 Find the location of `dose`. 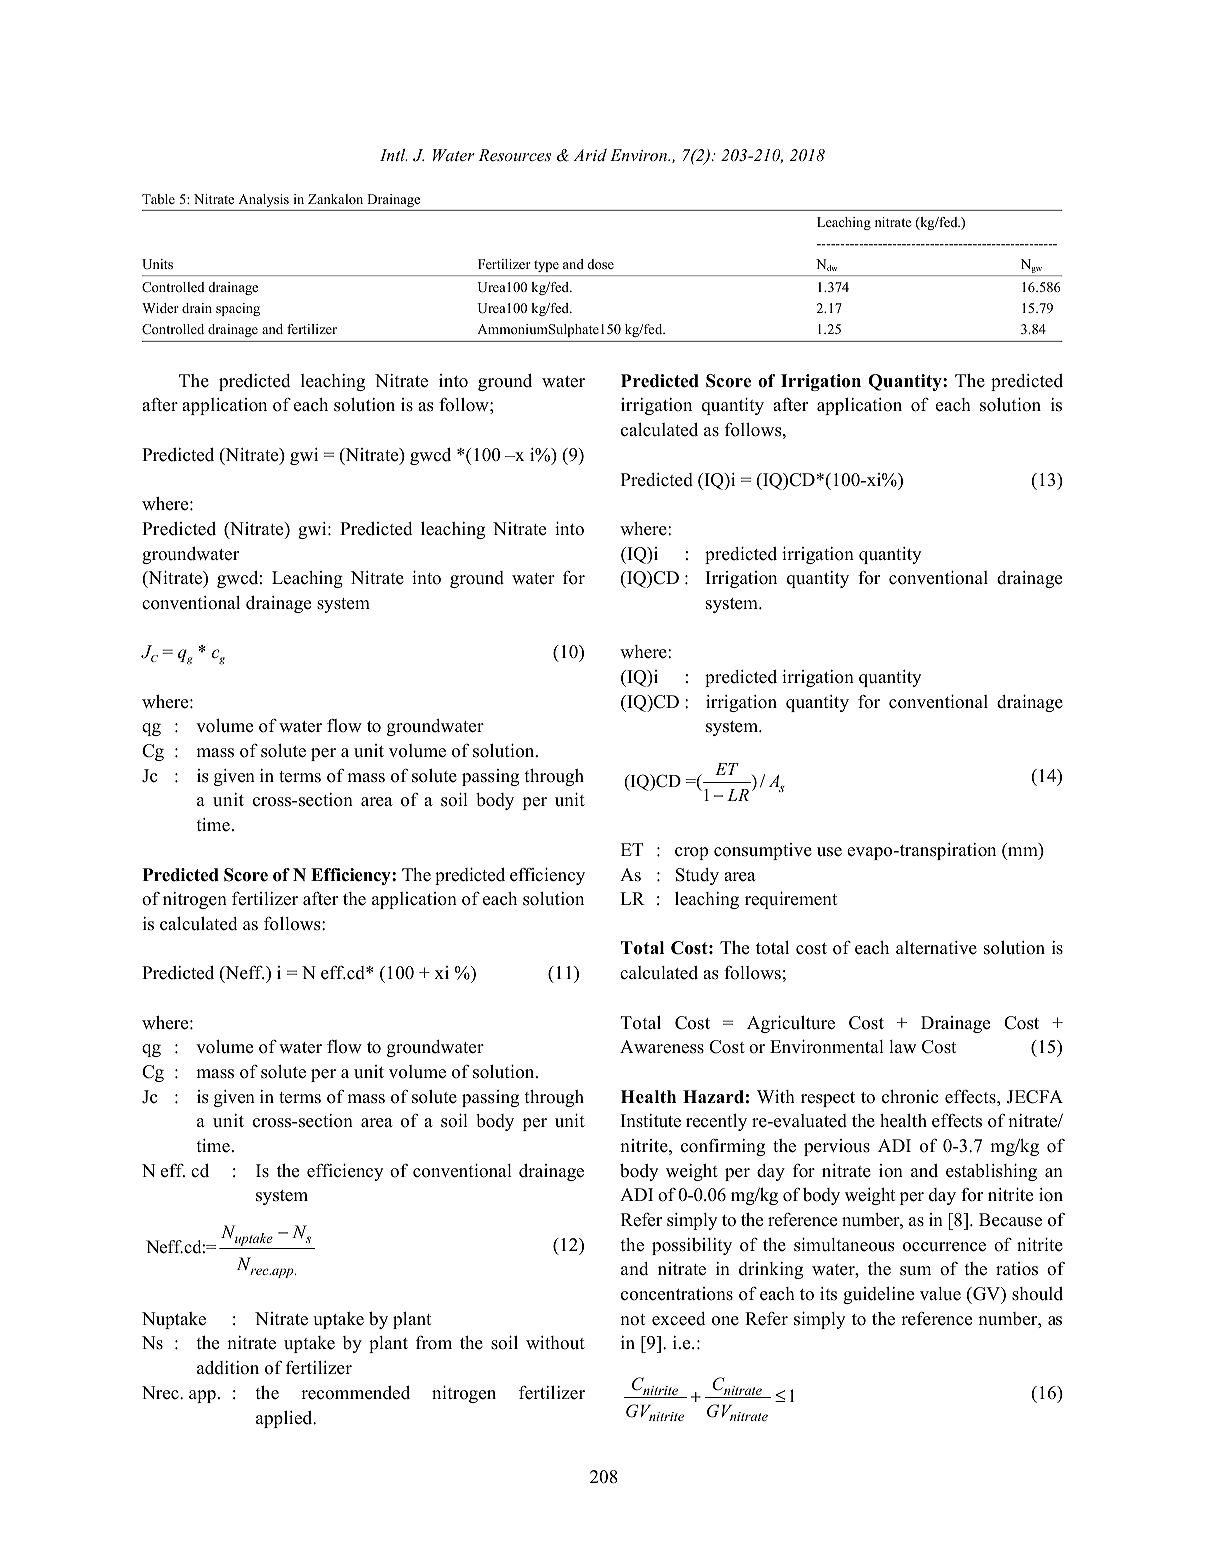

dose is located at coordinates (600, 264).
